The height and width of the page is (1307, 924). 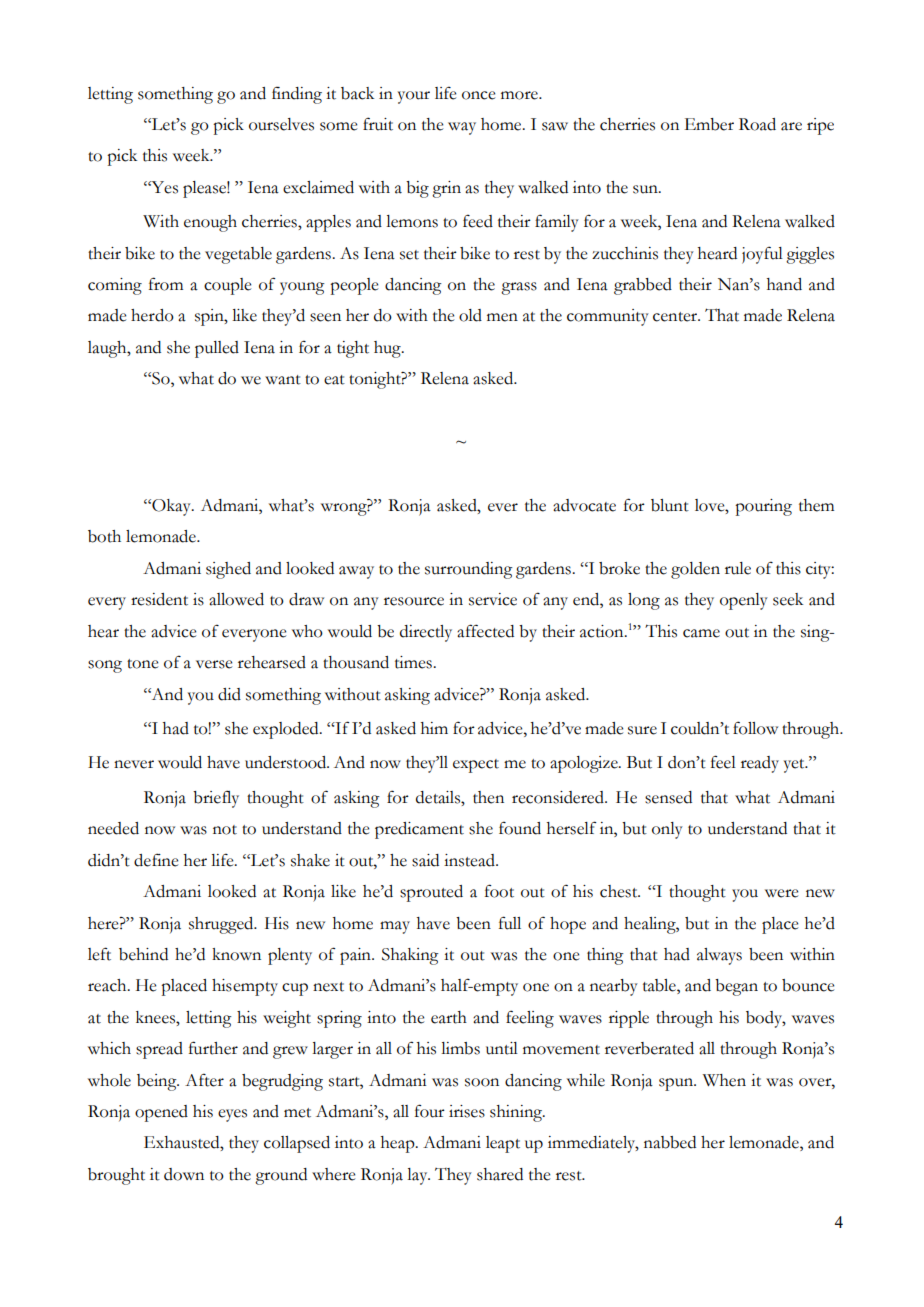 What do you see at coordinates (757, 124) in the page?
I see `Road` at bounding box center [757, 124].
